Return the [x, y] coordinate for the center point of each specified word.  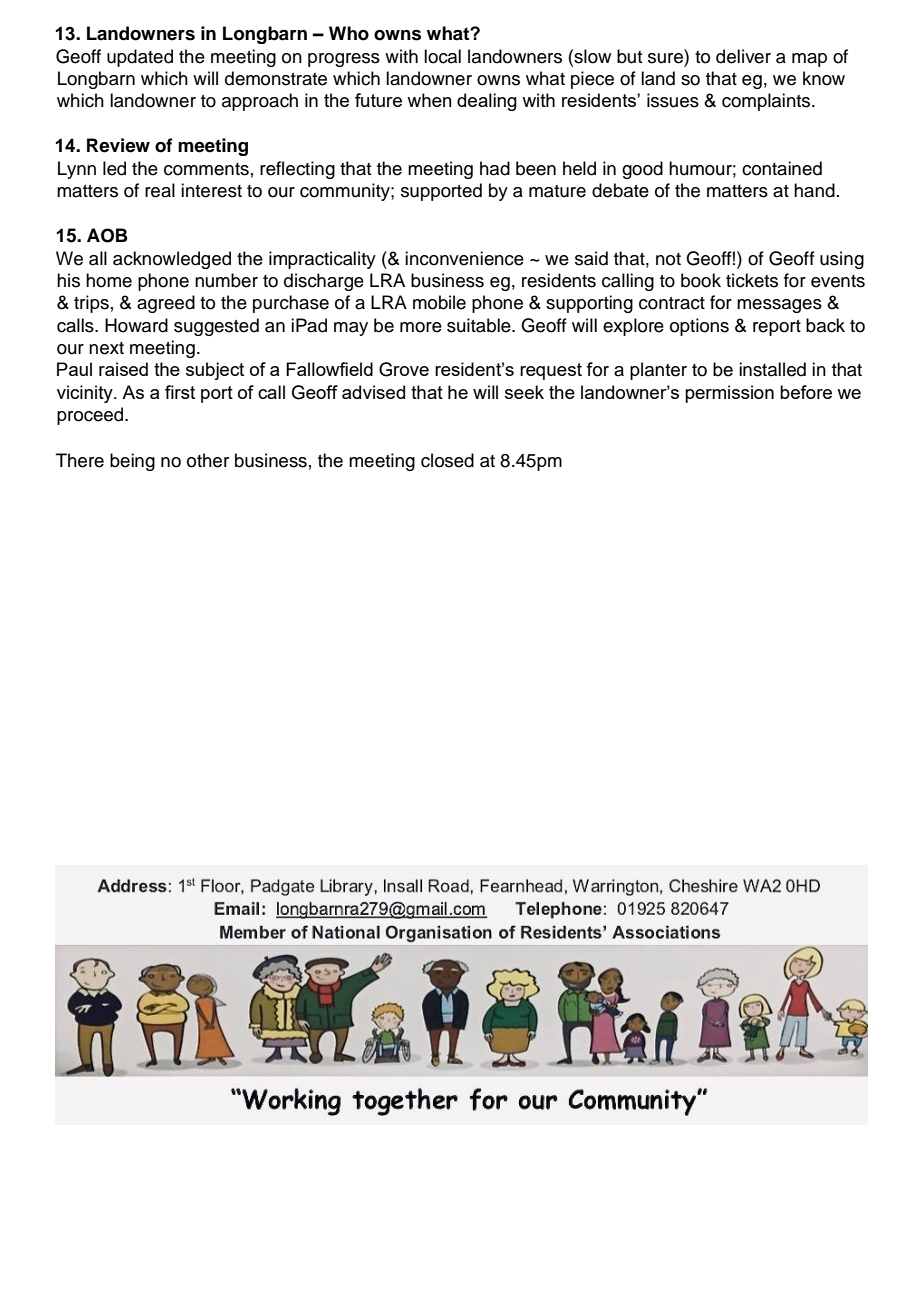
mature [557, 191]
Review [118, 145]
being [132, 462]
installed [772, 369]
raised [123, 369]
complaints [767, 102]
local [442, 56]
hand [814, 190]
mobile [439, 302]
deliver [743, 56]
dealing [487, 102]
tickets [752, 280]
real [160, 190]
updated [140, 58]
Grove [404, 369]
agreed [166, 304]
